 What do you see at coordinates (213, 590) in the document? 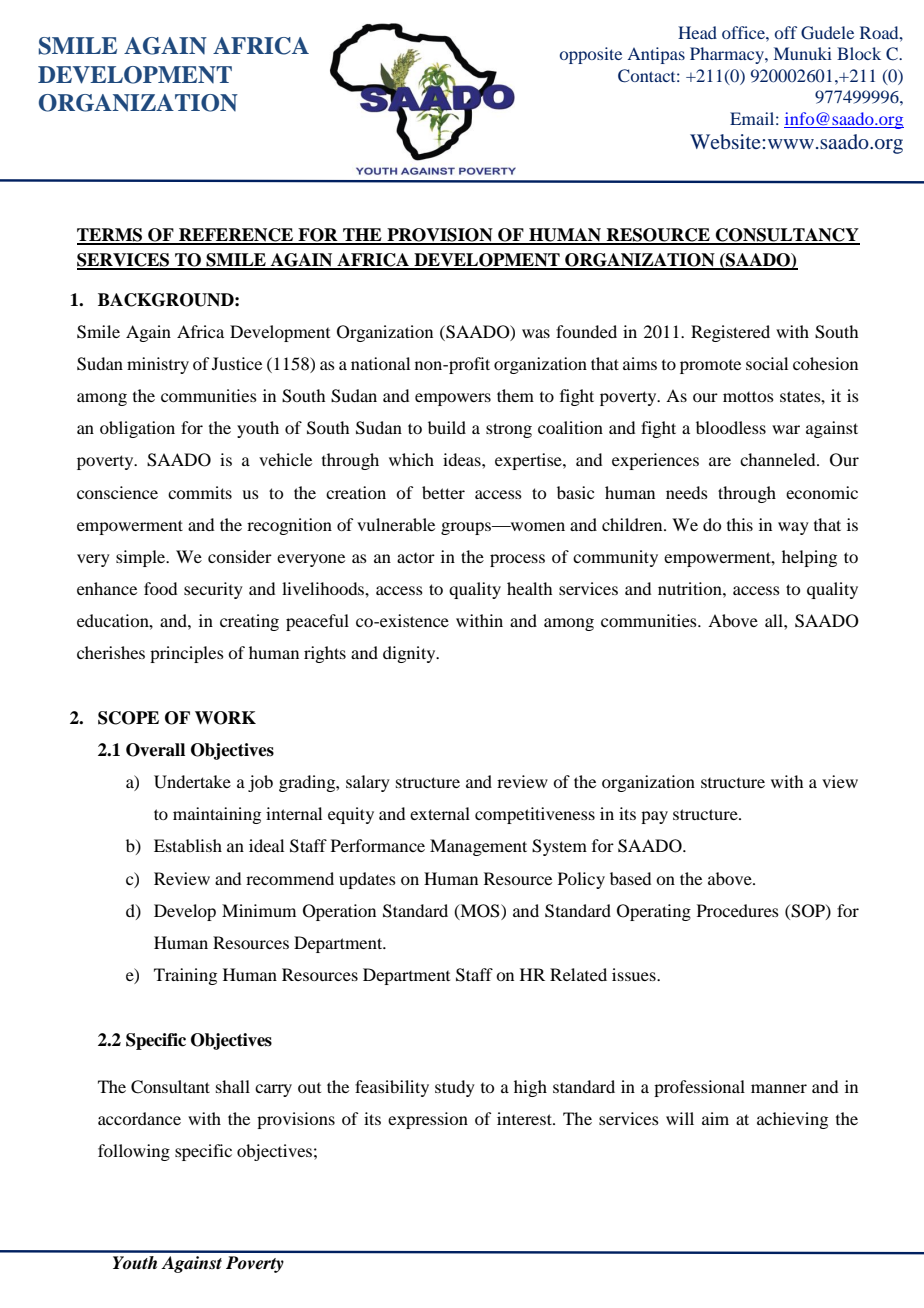
I see `security` at bounding box center [213, 590].
